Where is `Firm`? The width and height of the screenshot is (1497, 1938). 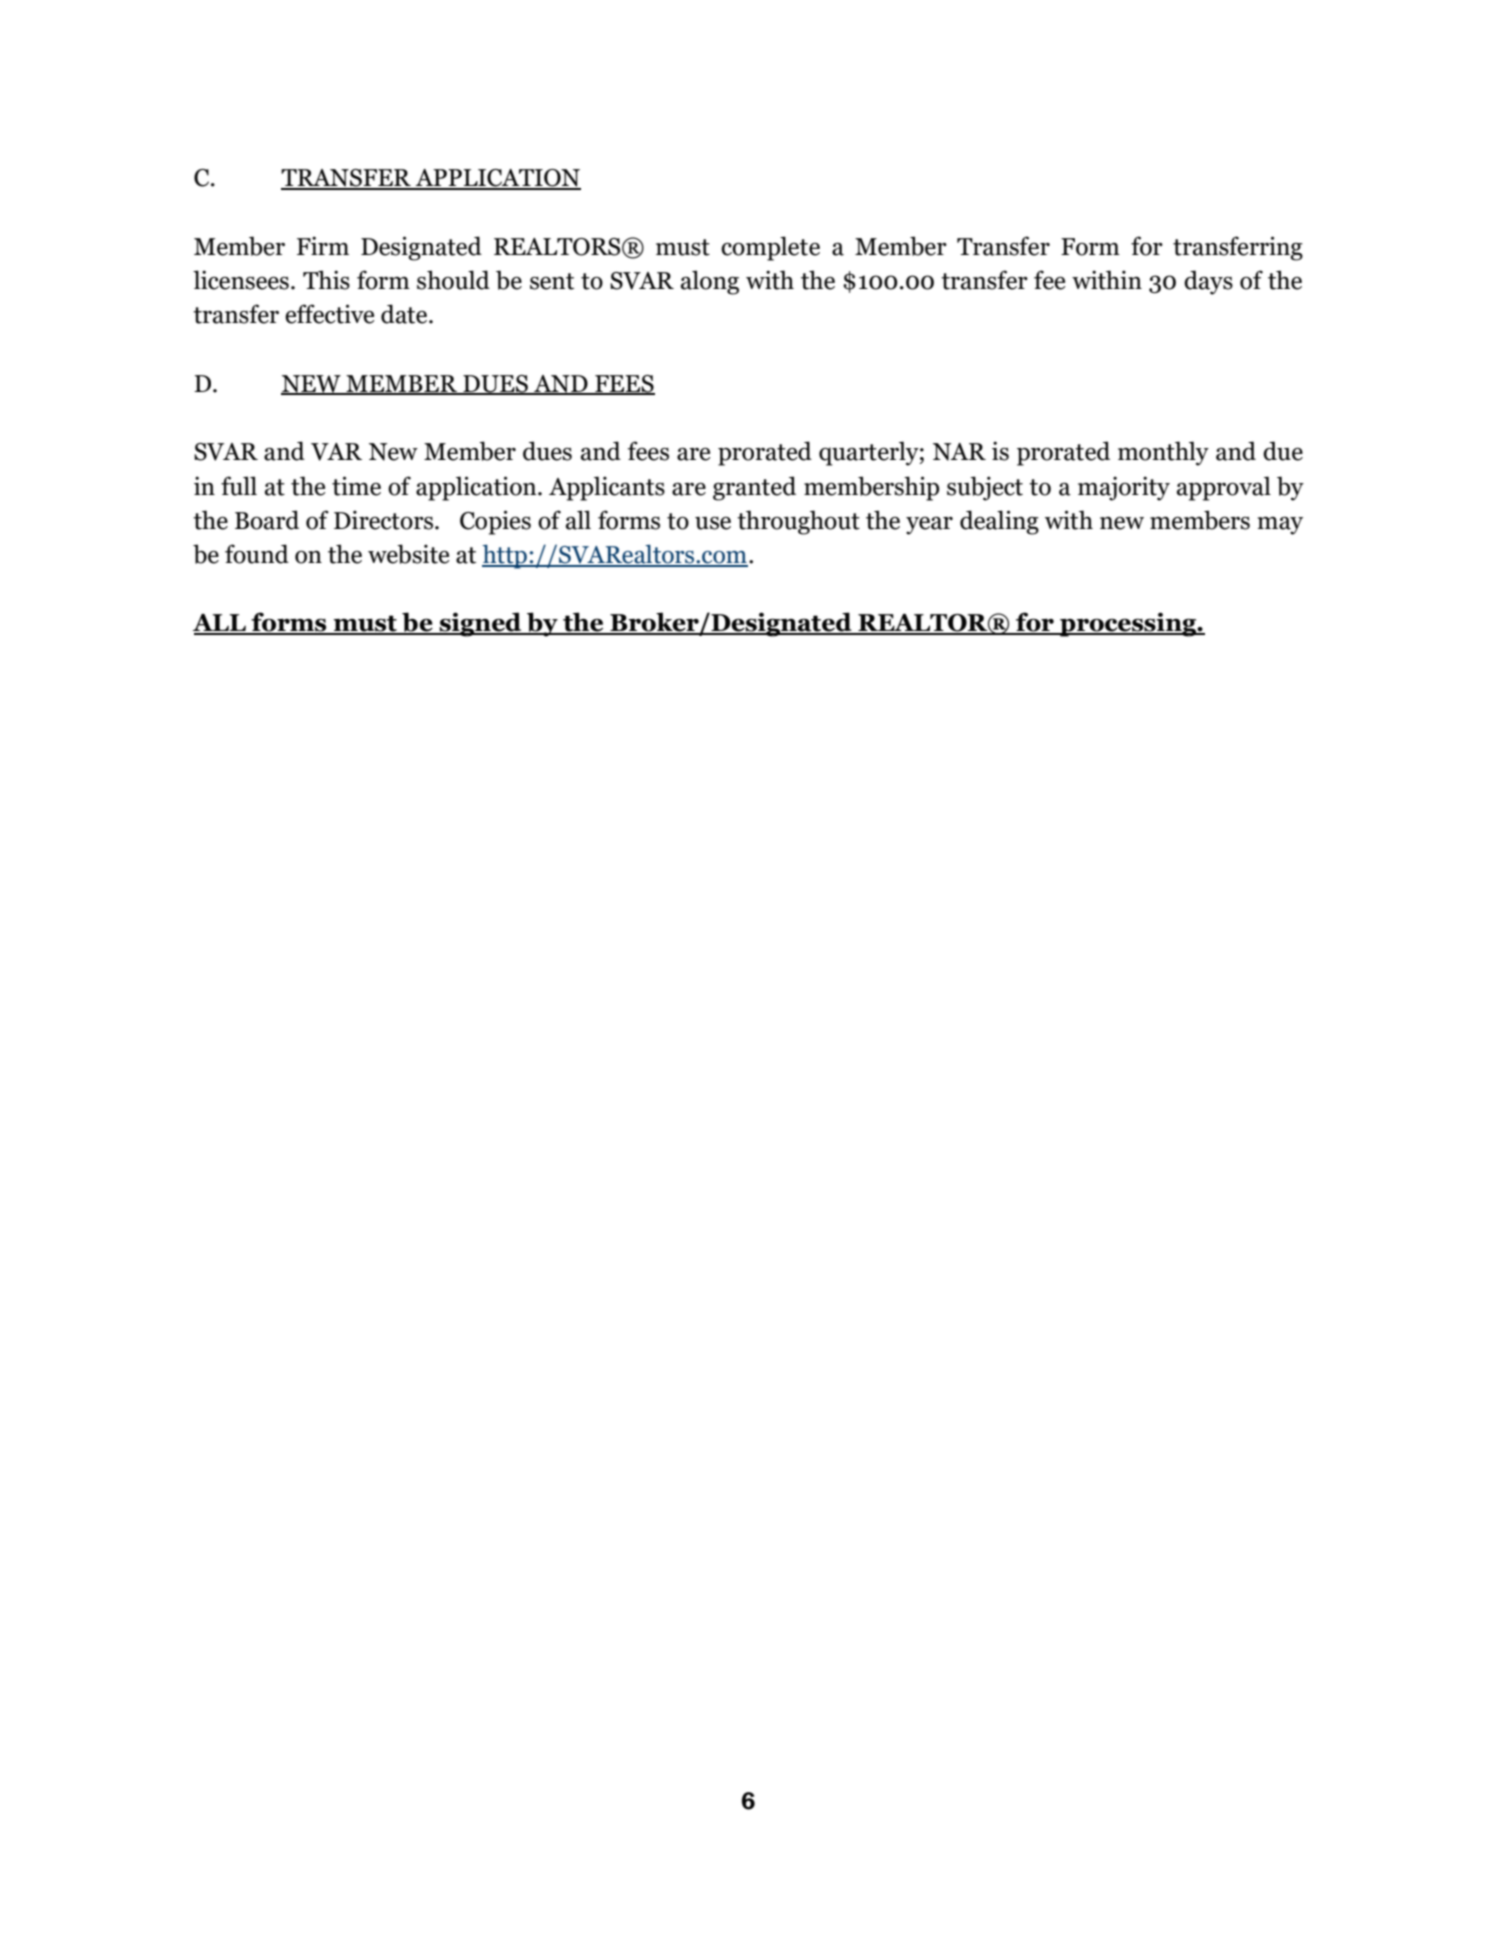
Firm is located at coordinates (323, 245).
